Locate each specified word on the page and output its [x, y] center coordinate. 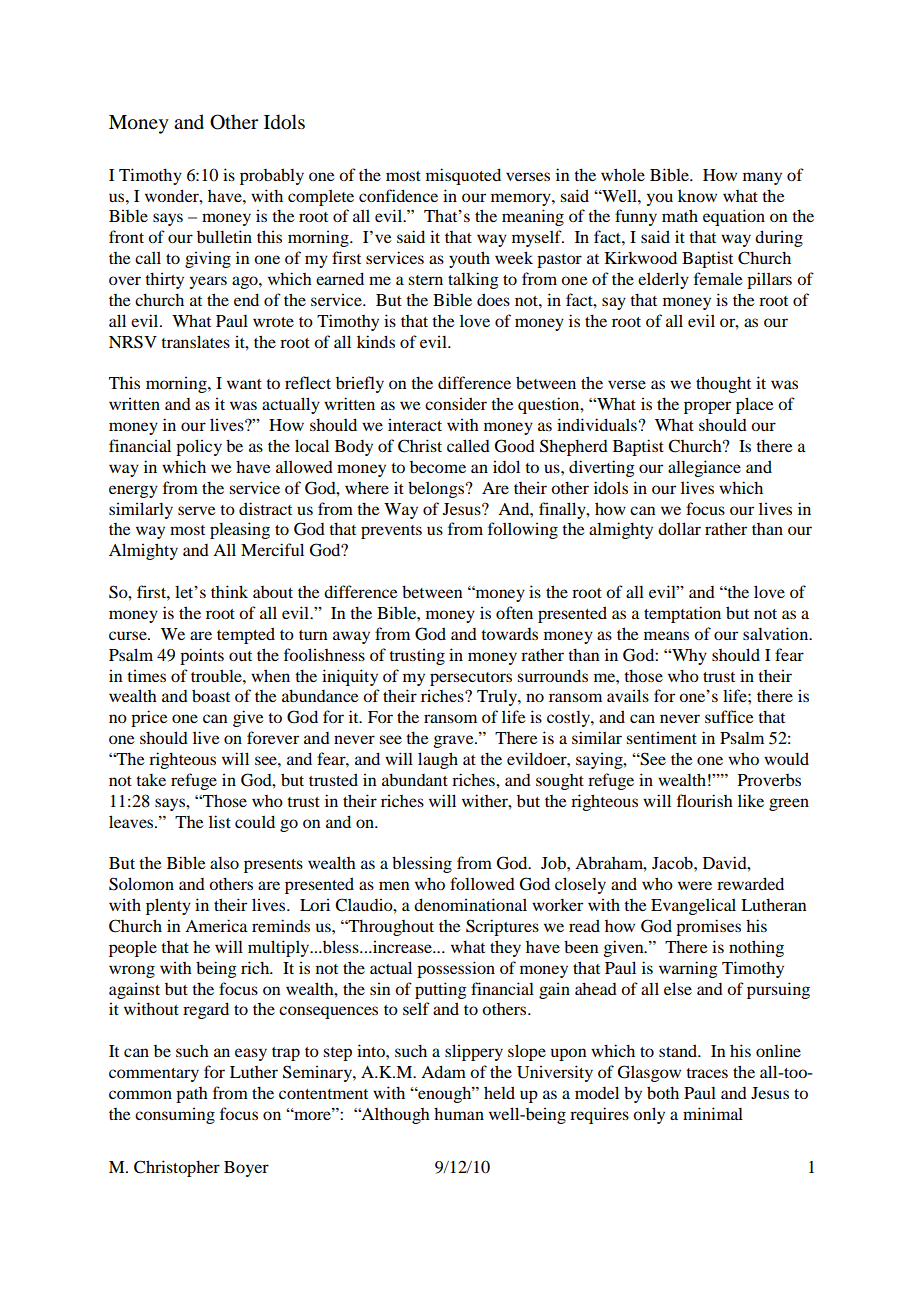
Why [688, 657]
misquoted [463, 176]
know [697, 195]
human [459, 1113]
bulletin [224, 236]
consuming [175, 1115]
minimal [713, 1113]
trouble [217, 675]
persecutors [471, 679]
